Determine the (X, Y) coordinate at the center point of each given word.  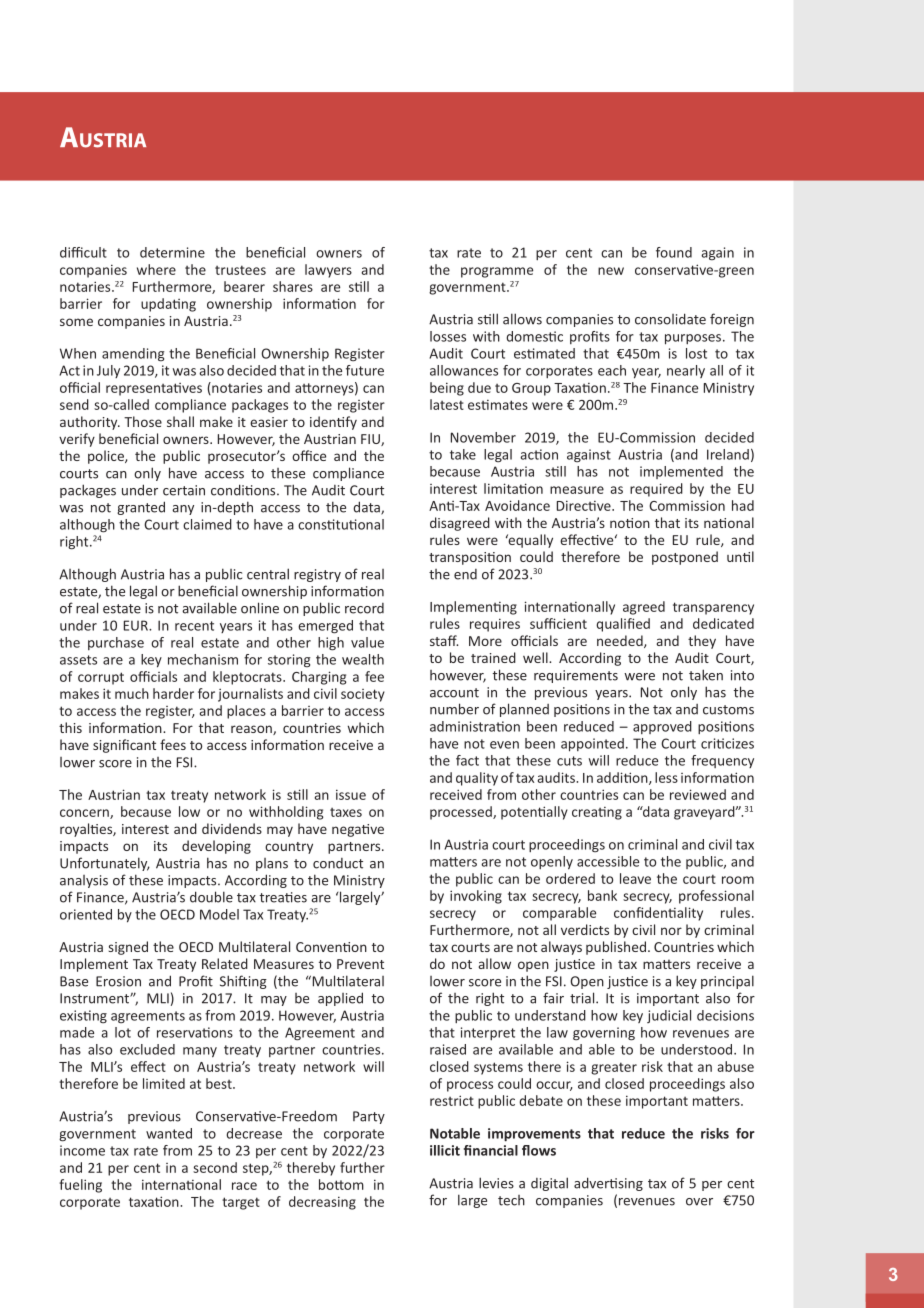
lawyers (328, 271)
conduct (338, 863)
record (364, 608)
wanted (169, 1133)
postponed (685, 558)
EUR (137, 625)
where (156, 269)
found (674, 252)
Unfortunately (105, 864)
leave (635, 878)
